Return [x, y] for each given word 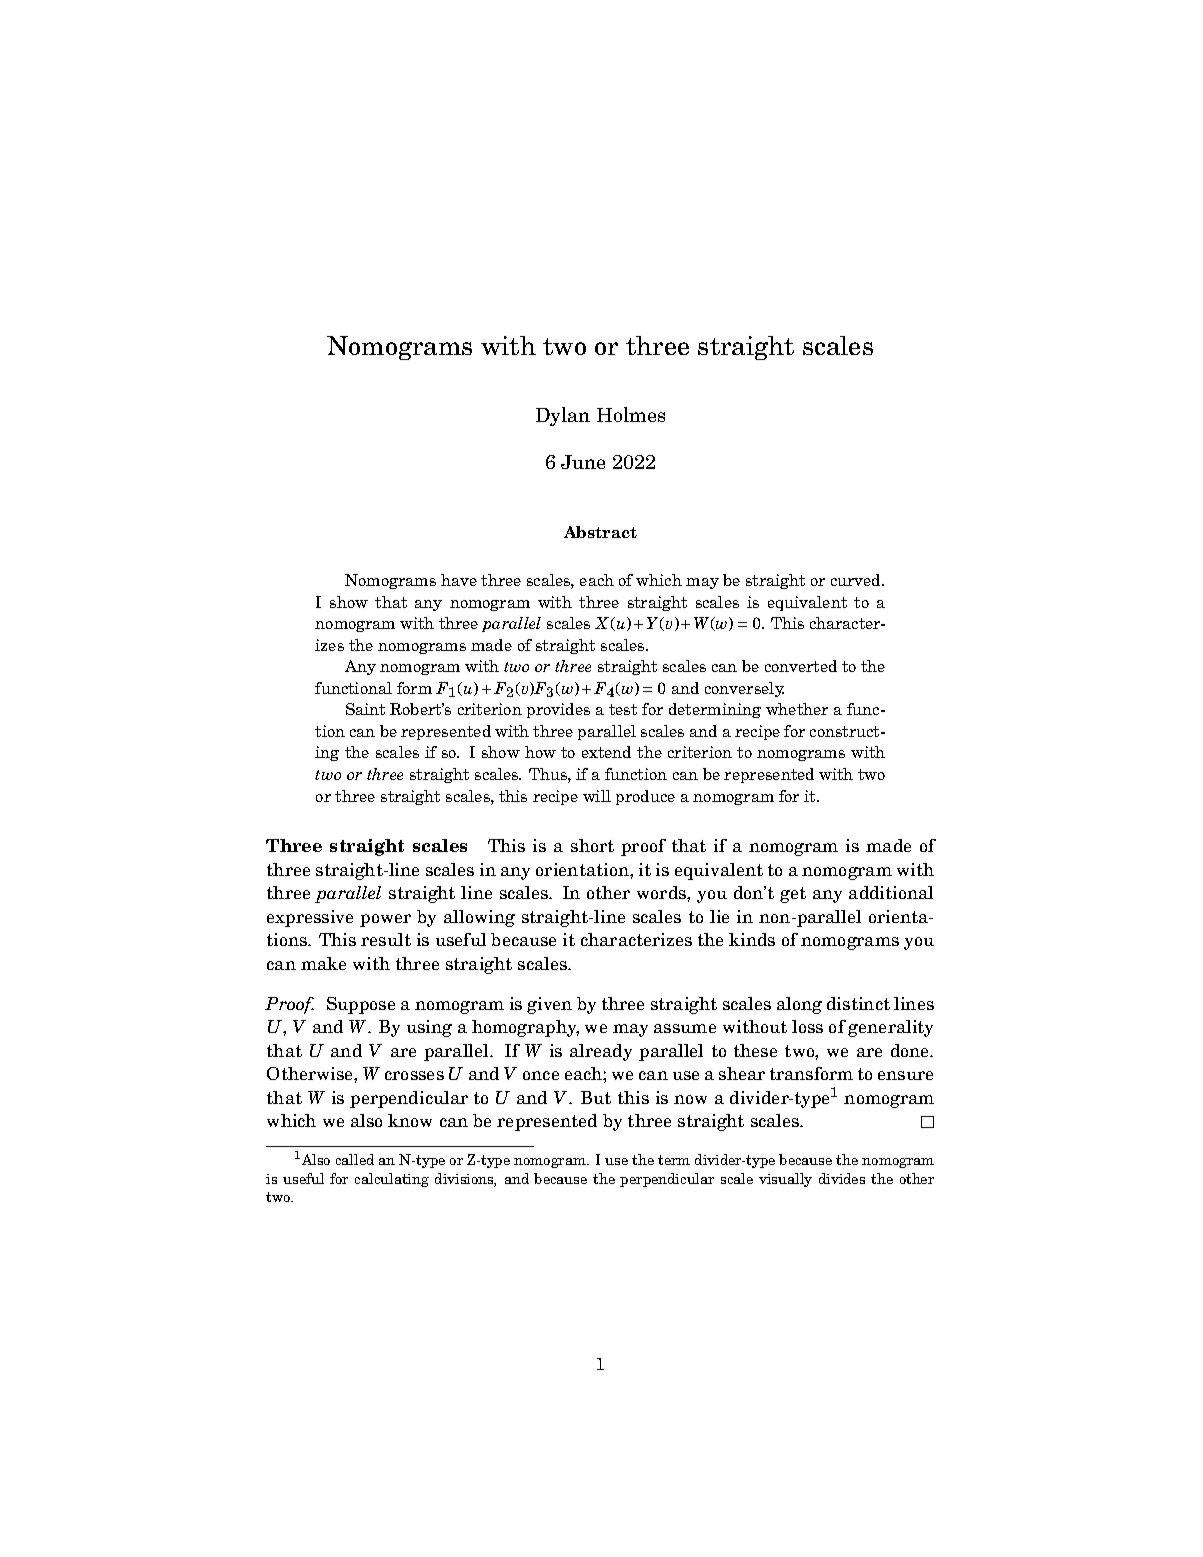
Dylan [563, 416]
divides [842, 1178]
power [385, 920]
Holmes [631, 414]
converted [801, 666]
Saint [365, 709]
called [355, 1159]
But [596, 1097]
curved [857, 580]
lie [719, 916]
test [623, 709]
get [793, 895]
